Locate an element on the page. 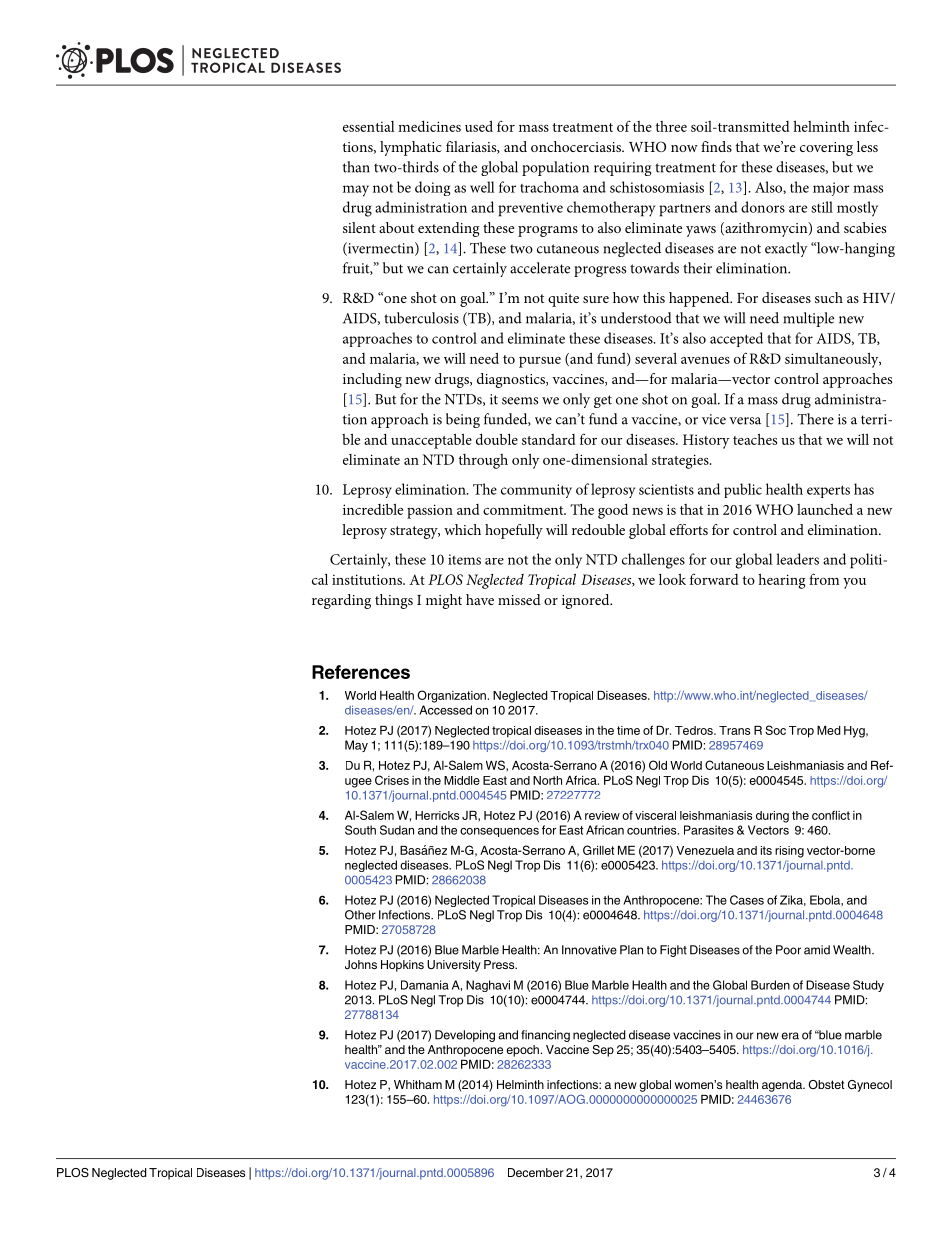 This image has width=952, height=1233. Gynecol is located at coordinates (870, 1086).
